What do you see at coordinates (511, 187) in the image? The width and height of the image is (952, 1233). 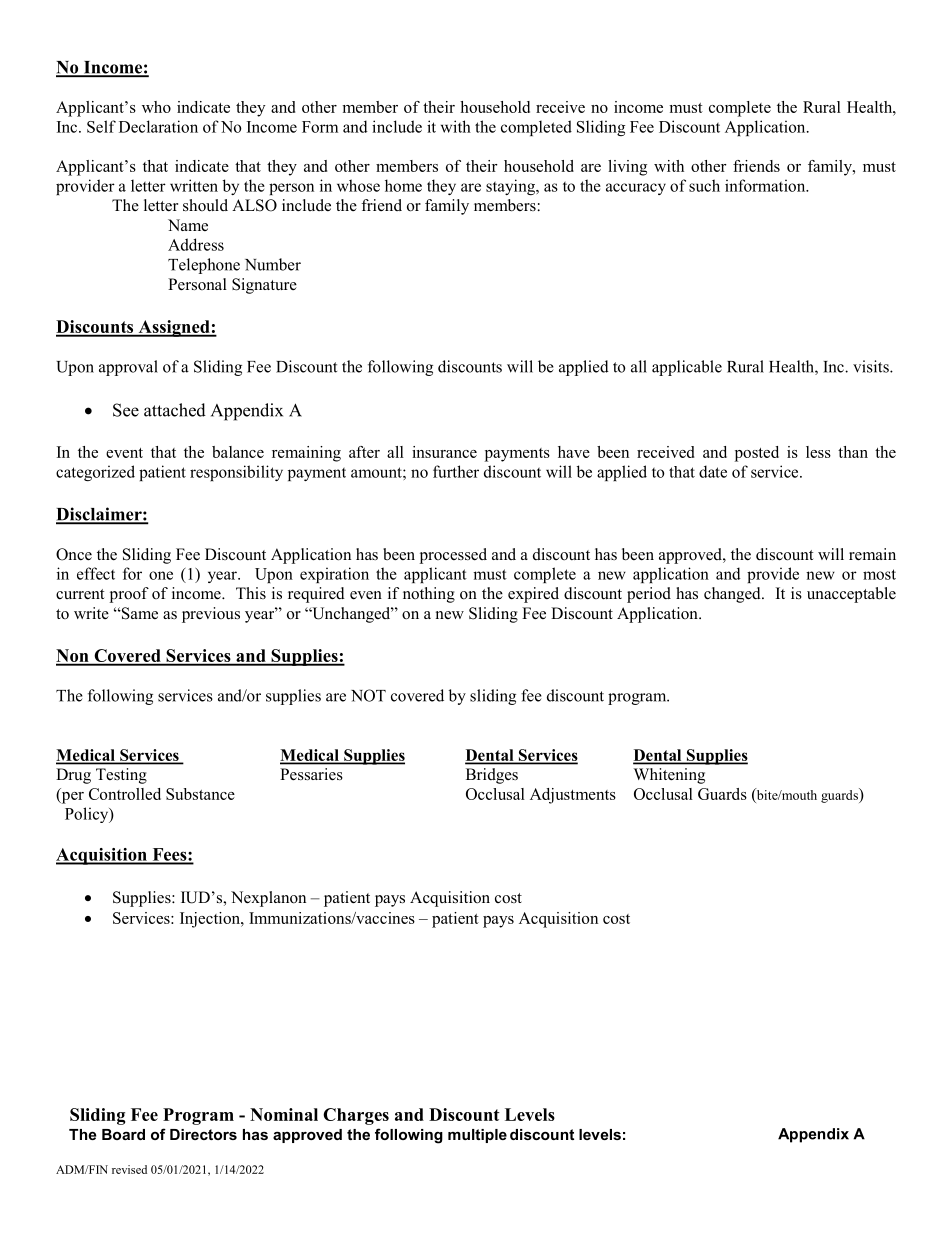 I see `staying` at bounding box center [511, 187].
